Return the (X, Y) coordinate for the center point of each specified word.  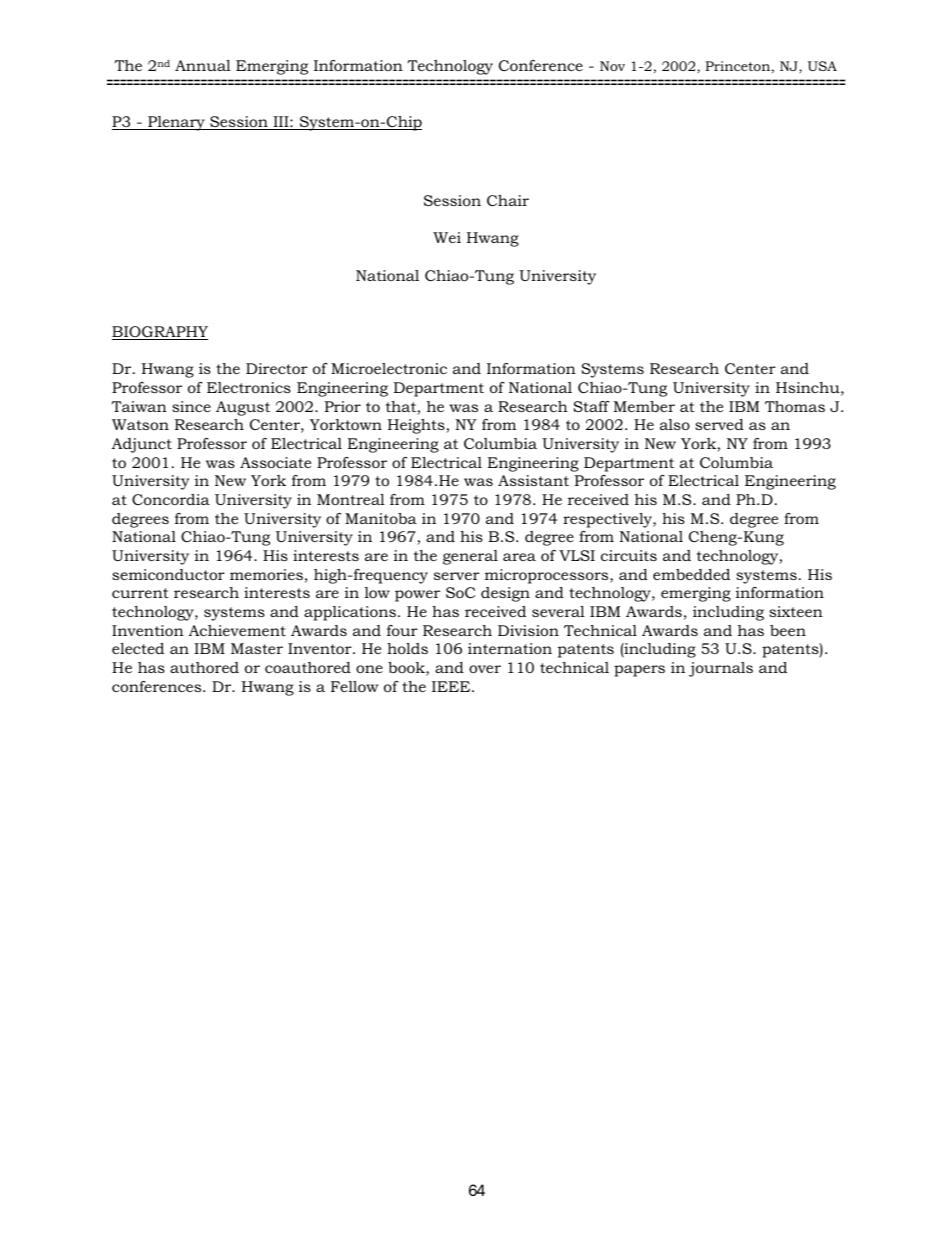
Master (257, 648)
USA (822, 66)
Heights (417, 426)
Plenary (176, 123)
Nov (612, 66)
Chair (508, 200)
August (243, 408)
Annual (203, 65)
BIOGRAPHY (160, 333)
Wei (447, 237)
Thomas (795, 406)
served (719, 424)
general (470, 557)
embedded (691, 574)
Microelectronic (389, 368)
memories (266, 574)
